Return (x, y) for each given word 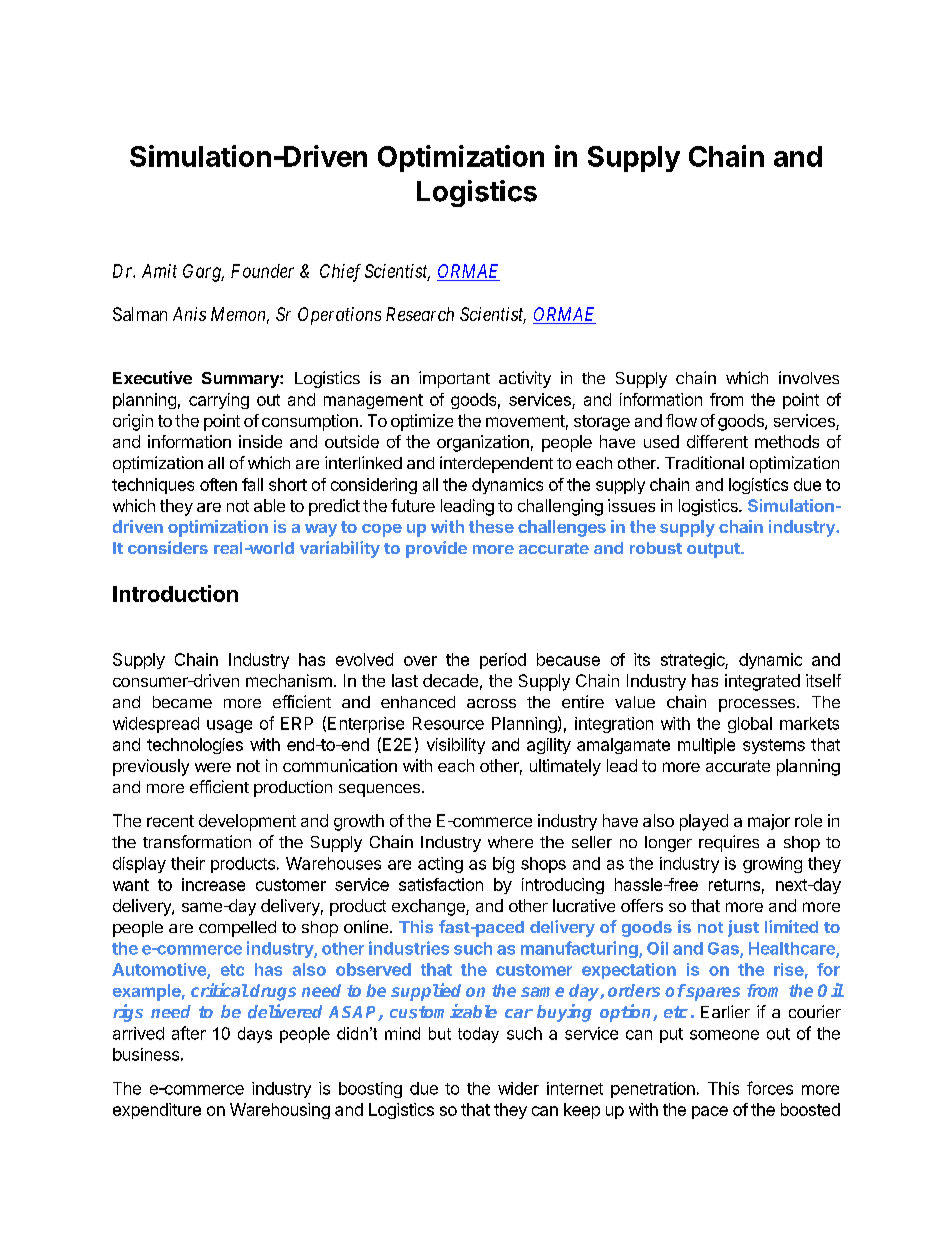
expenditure (157, 1111)
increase (213, 884)
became (182, 702)
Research (420, 314)
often (218, 484)
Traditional (704, 462)
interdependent (496, 464)
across (491, 703)
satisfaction (441, 884)
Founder (262, 271)
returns (734, 885)
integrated (762, 682)
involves (809, 377)
